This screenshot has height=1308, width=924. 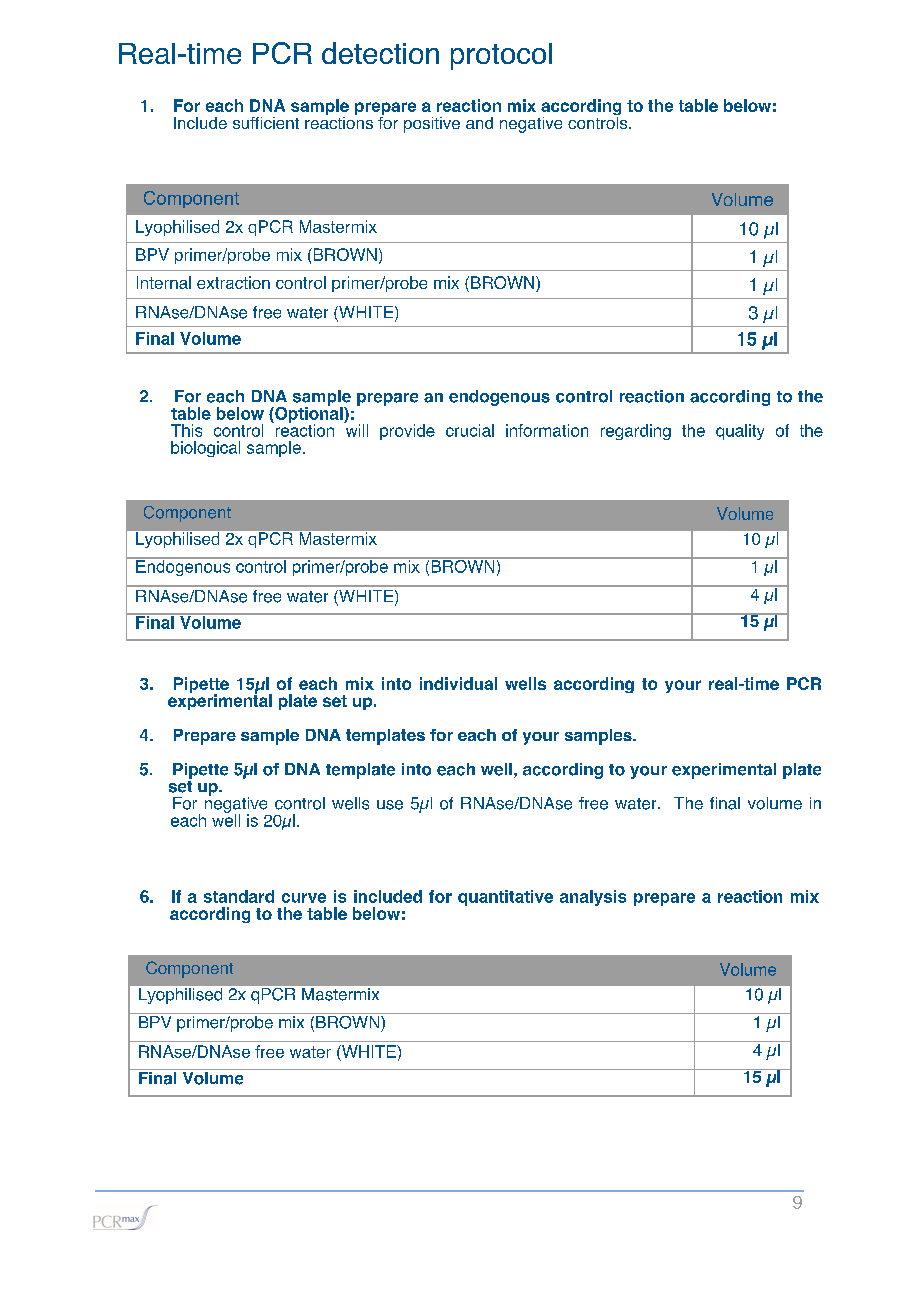 What do you see at coordinates (593, 898) in the screenshot?
I see `analysis` at bounding box center [593, 898].
